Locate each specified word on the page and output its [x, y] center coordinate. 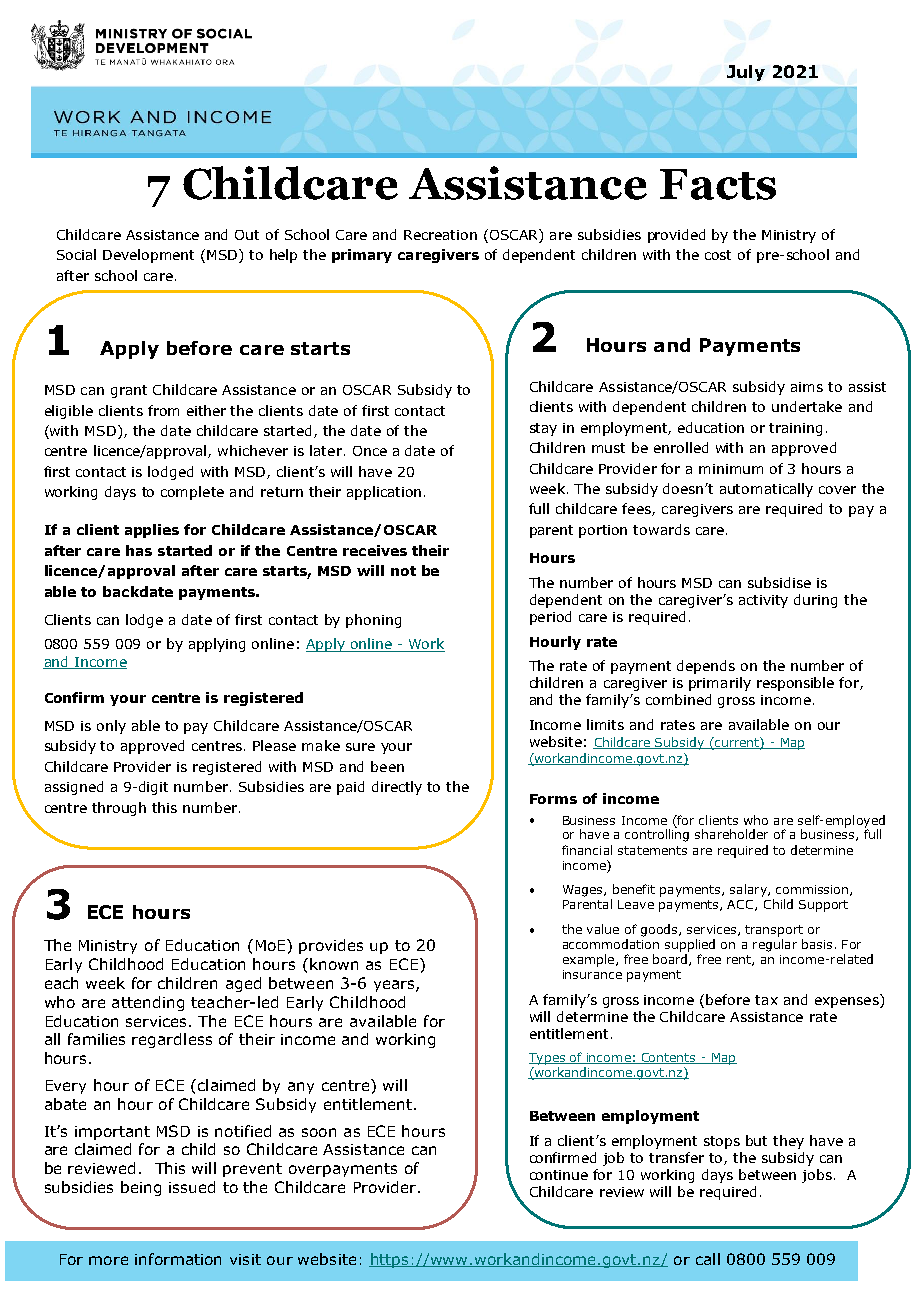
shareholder [731, 834]
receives [375, 550]
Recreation [440, 235]
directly [397, 788]
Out [247, 235]
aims [807, 387]
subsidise [779, 582]
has [139, 550]
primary [362, 256]
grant [129, 391]
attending [148, 1003]
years [395, 986]
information [178, 1259]
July [746, 73]
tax [766, 1000]
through [119, 809]
